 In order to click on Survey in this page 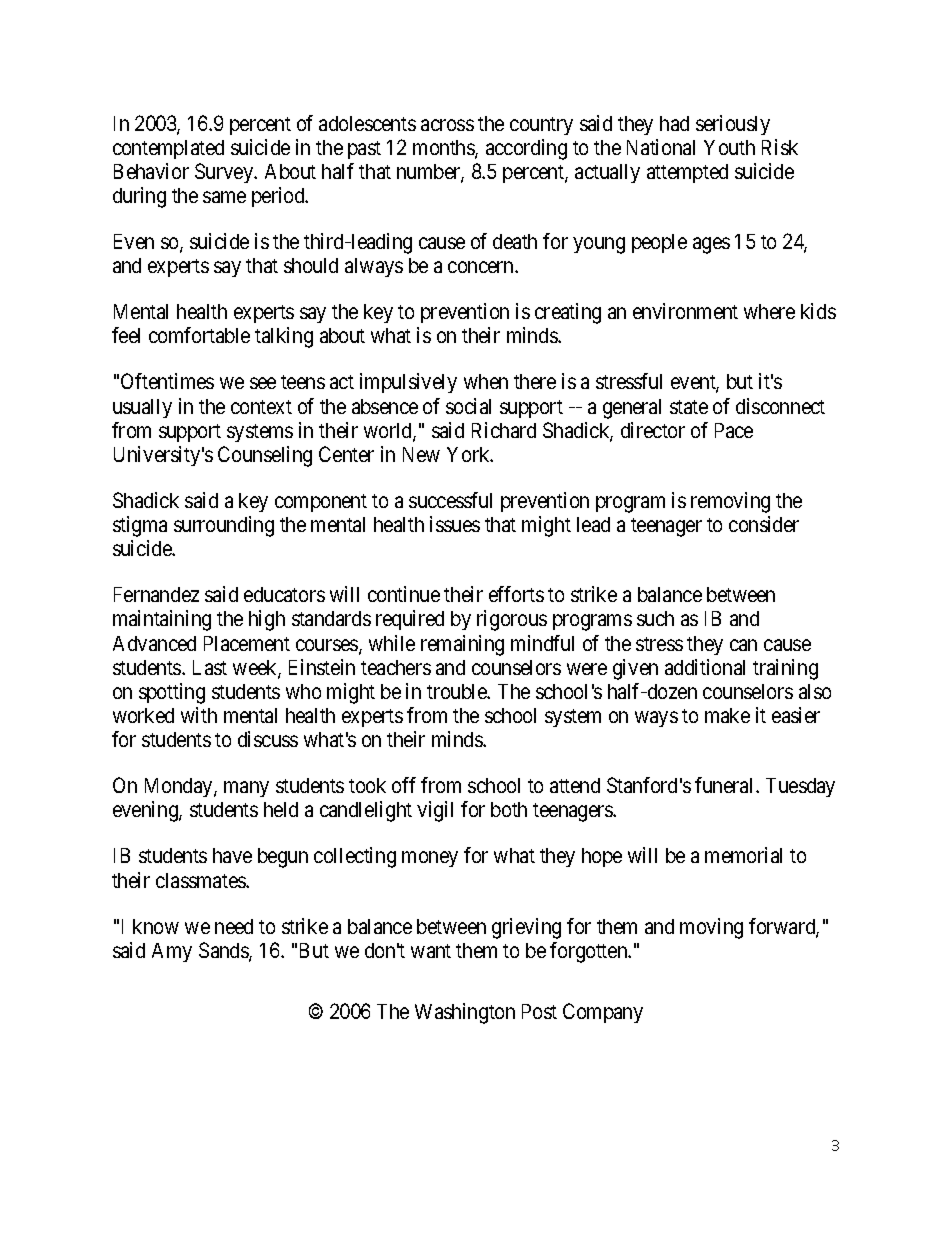, I will do `click(225, 173)`.
